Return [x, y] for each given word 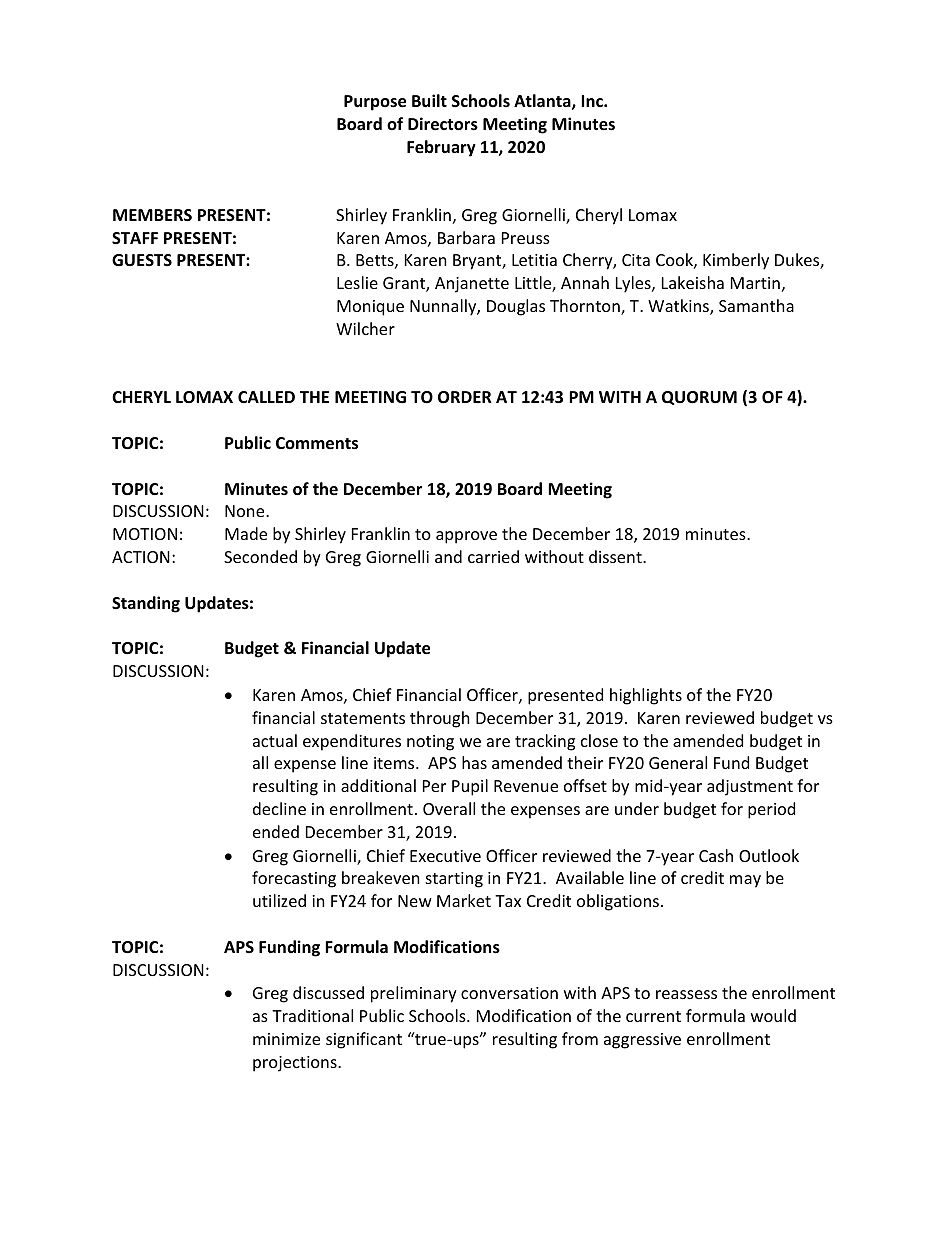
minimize [286, 1039]
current [653, 1016]
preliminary [414, 994]
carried [493, 556]
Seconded [260, 556]
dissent [616, 556]
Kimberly [736, 261]
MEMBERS [152, 215]
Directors [443, 124]
